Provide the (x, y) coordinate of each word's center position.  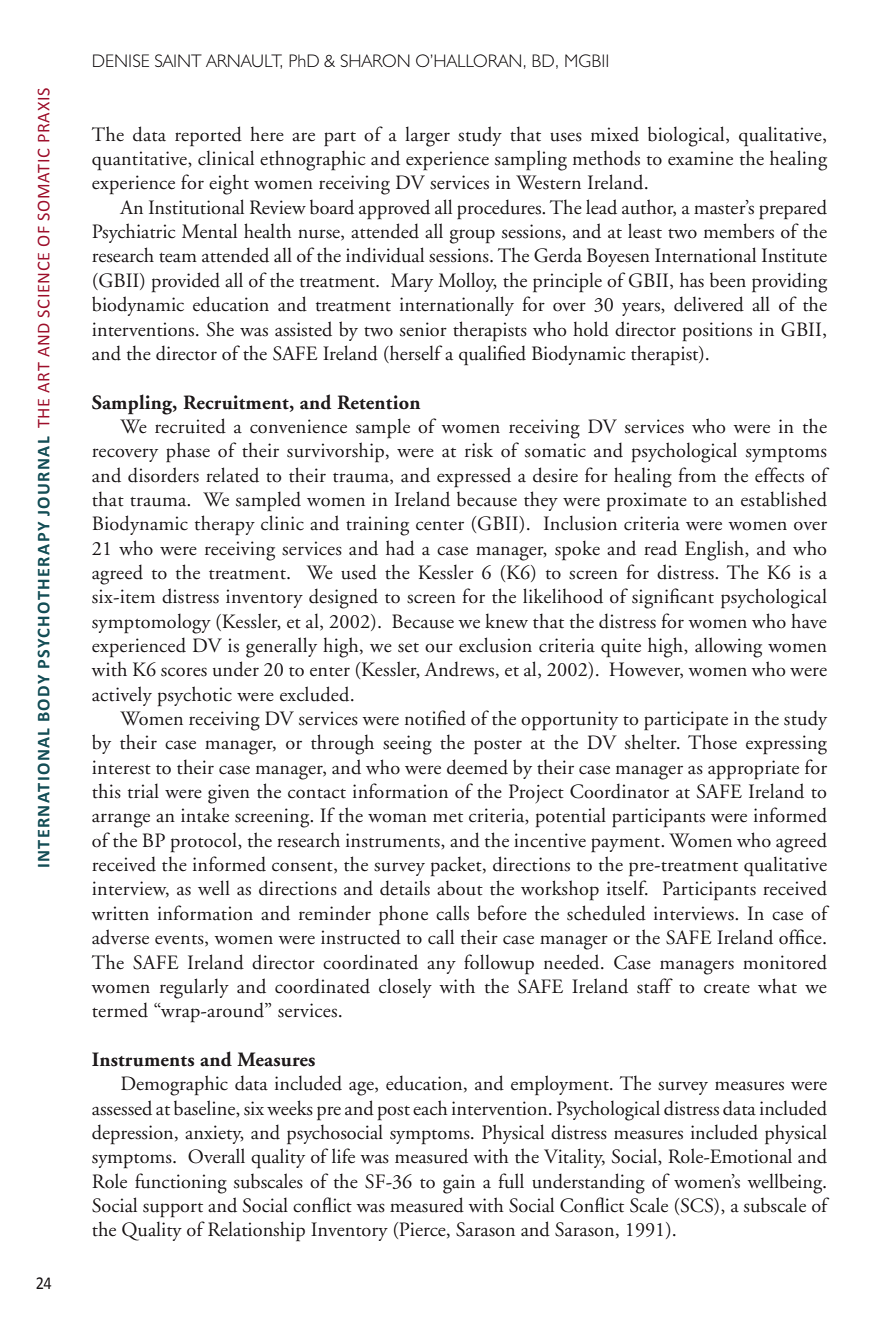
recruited (190, 426)
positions (717, 332)
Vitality (574, 1158)
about (460, 888)
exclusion (495, 645)
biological (687, 136)
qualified (492, 355)
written (120, 913)
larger (427, 136)
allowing (728, 647)
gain (459, 1184)
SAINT (178, 60)
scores (184, 672)
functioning (181, 1183)
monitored (785, 962)
